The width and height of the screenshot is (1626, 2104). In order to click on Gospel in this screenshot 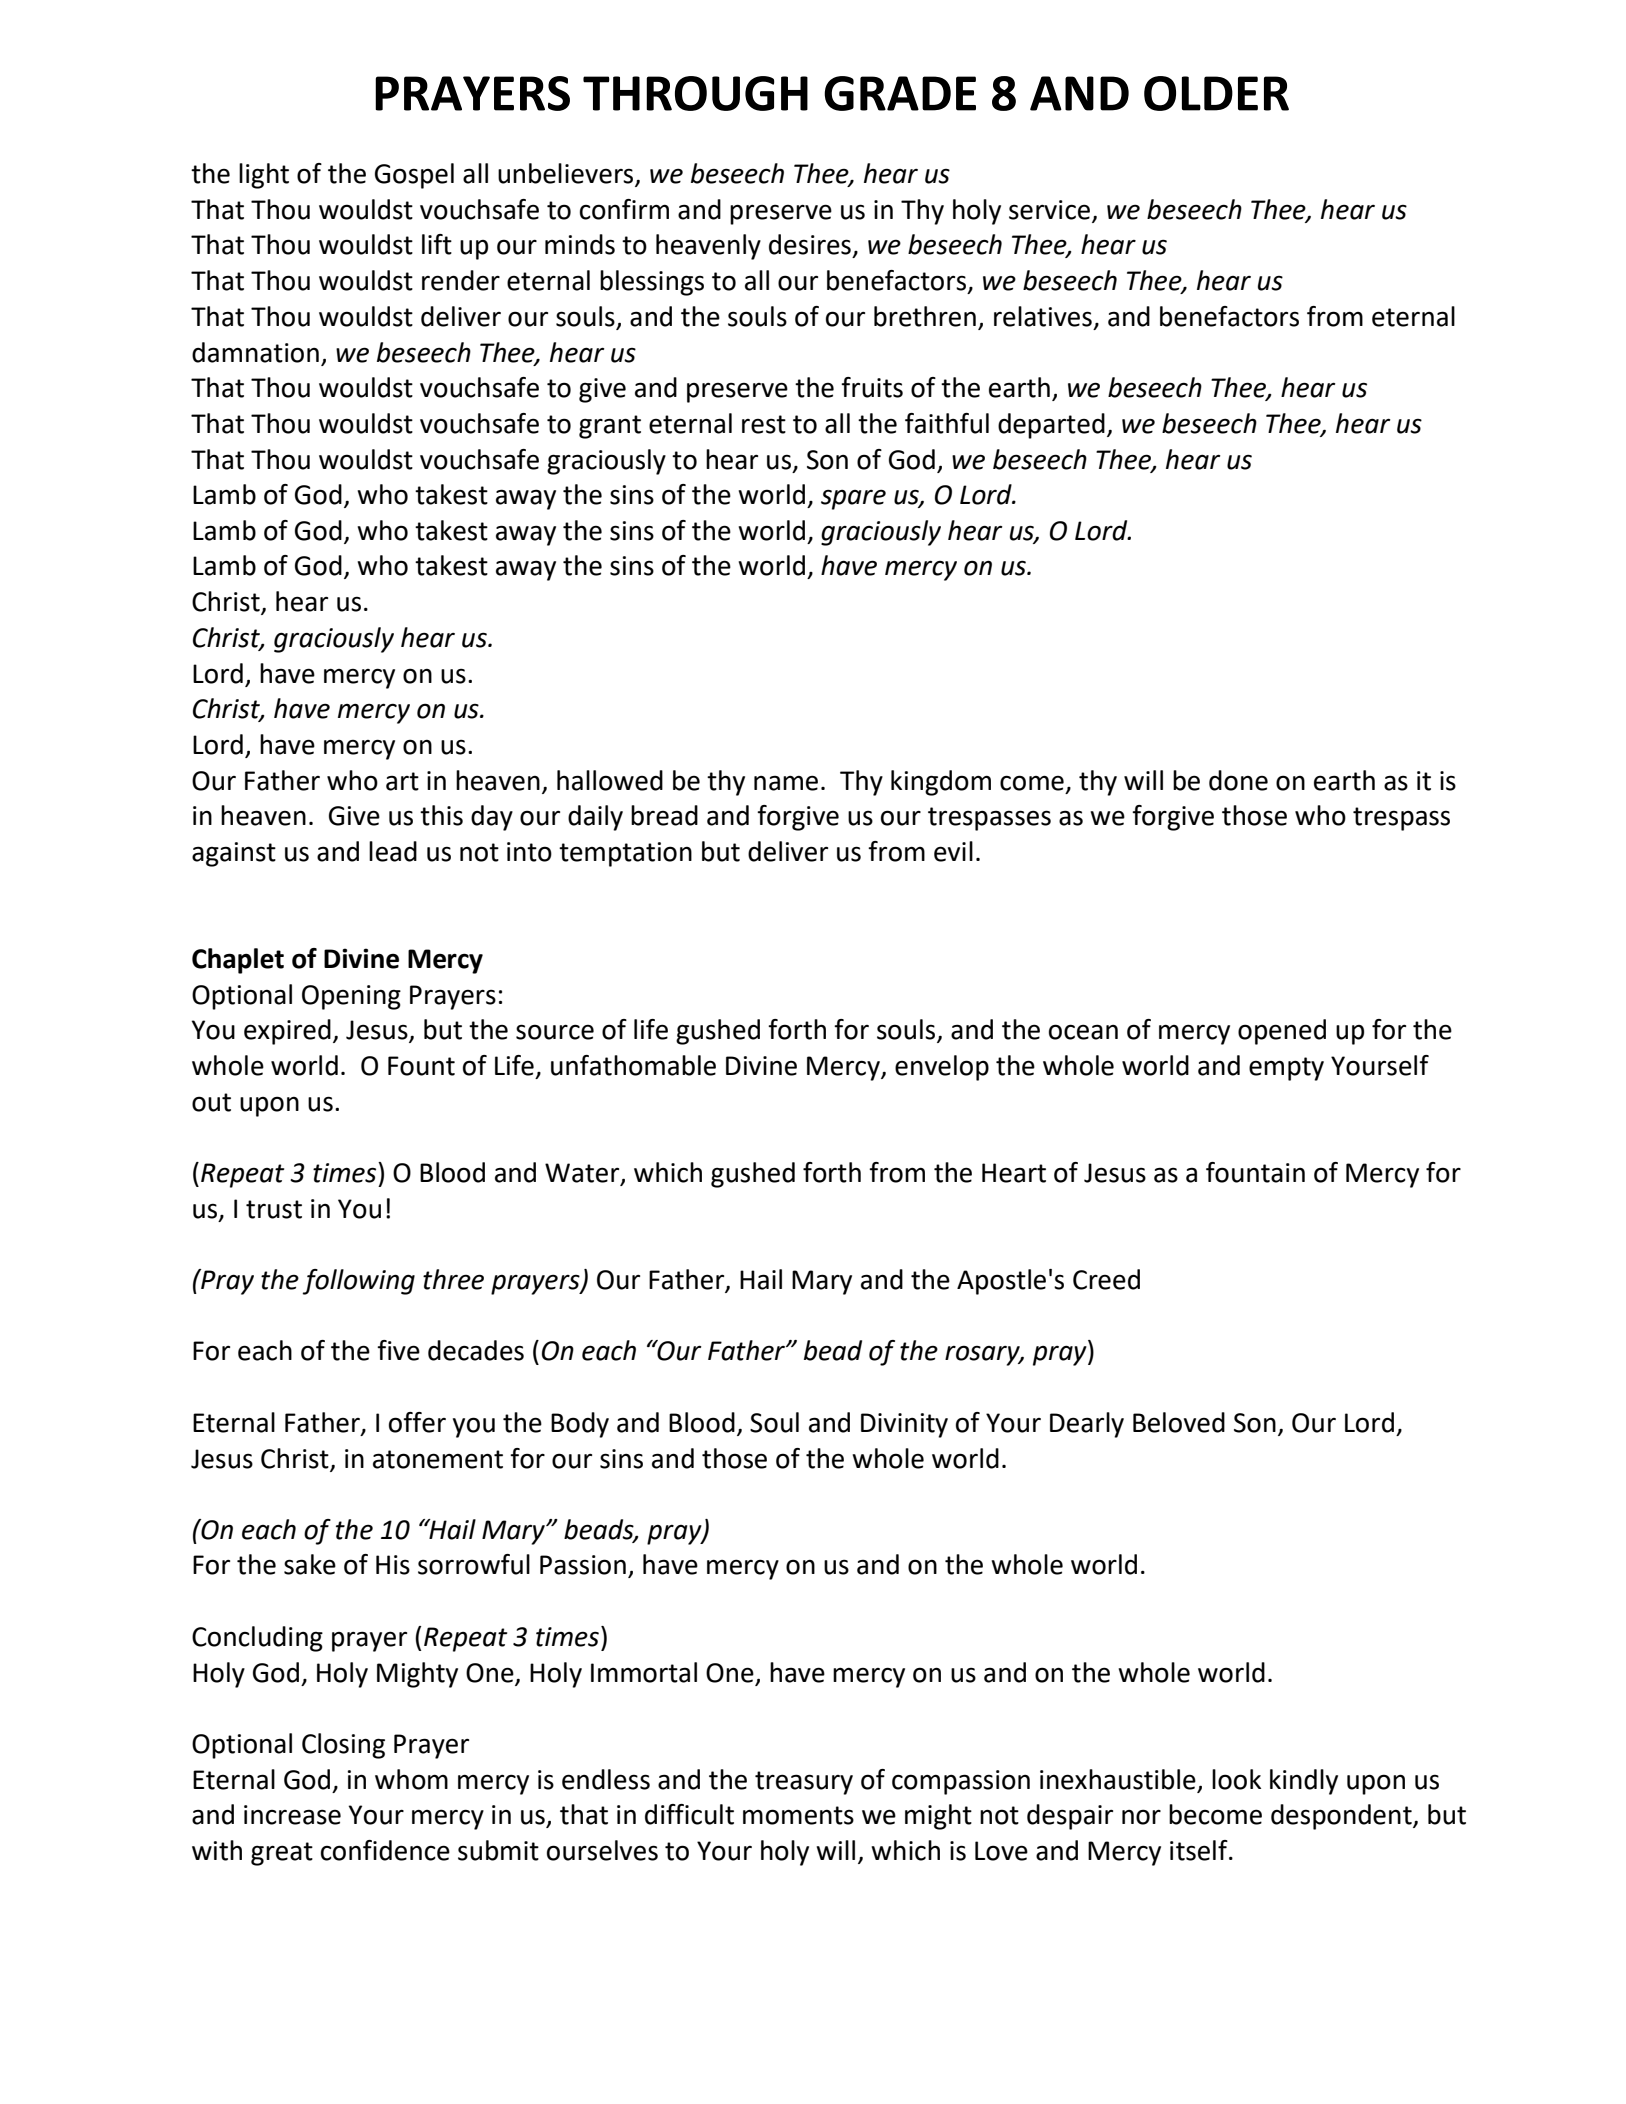, I will do `click(414, 176)`.
